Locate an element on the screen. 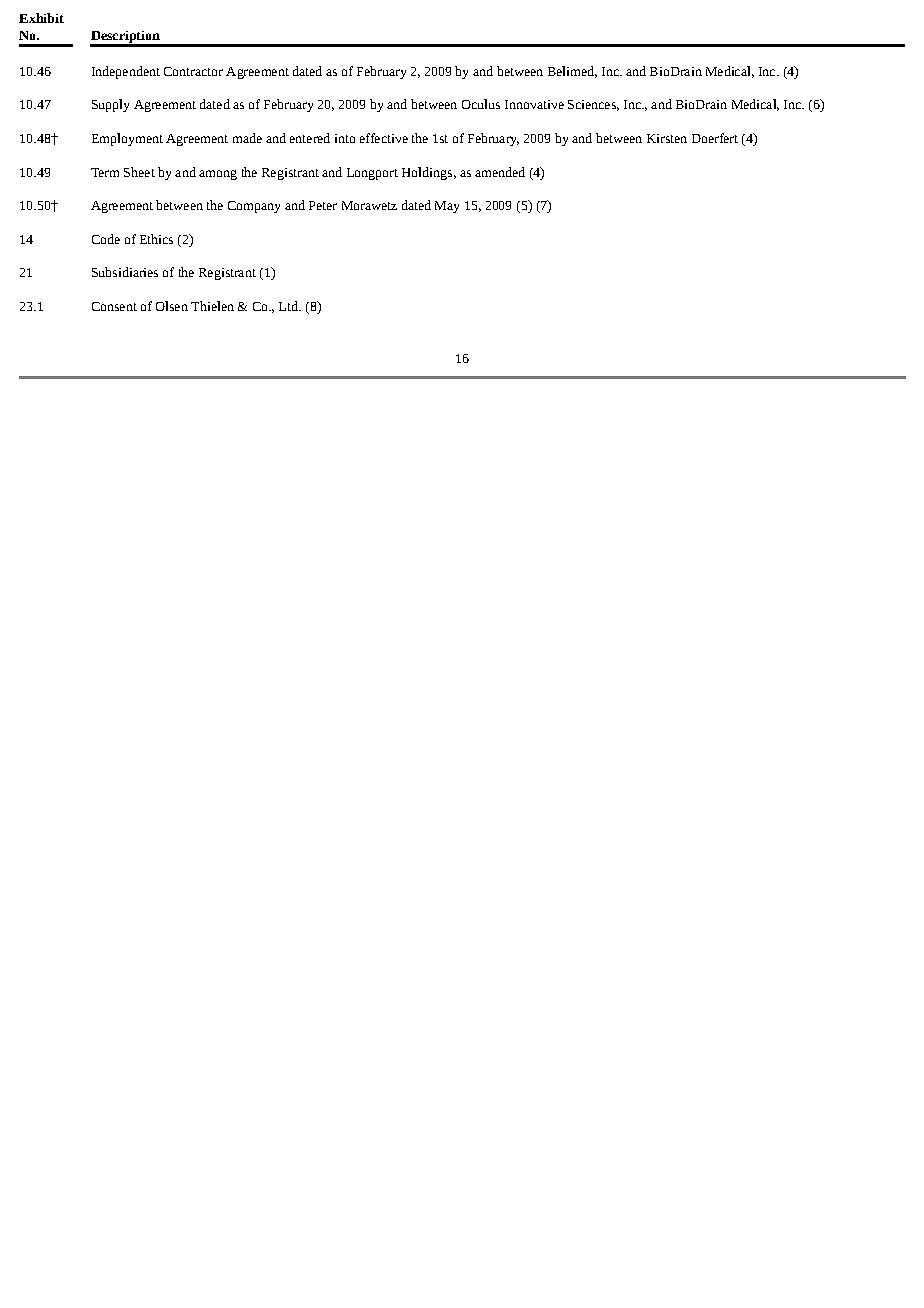  Ltd is located at coordinates (289, 306).
